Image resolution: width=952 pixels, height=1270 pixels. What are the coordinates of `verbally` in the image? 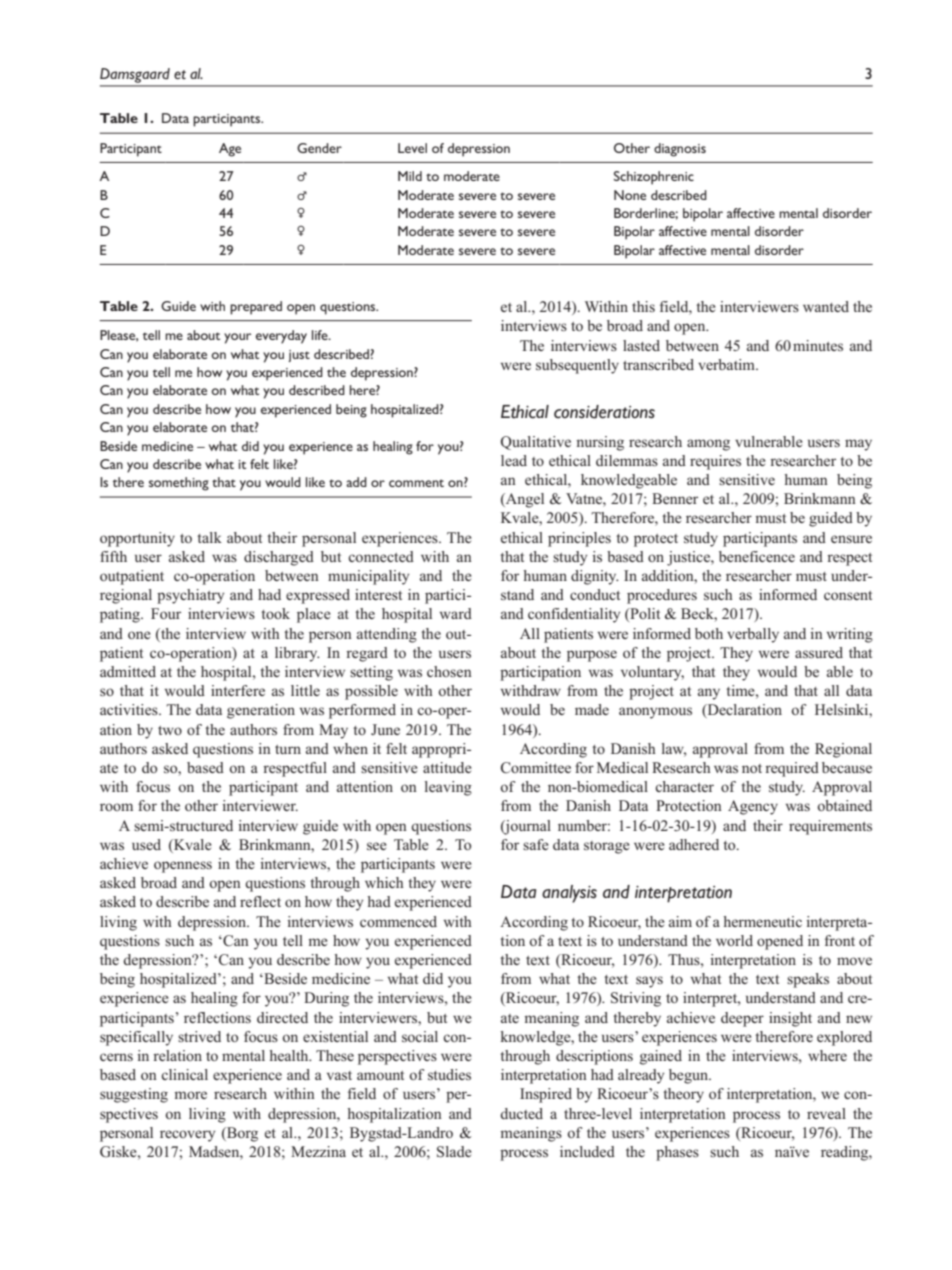 It's located at (753, 635).
